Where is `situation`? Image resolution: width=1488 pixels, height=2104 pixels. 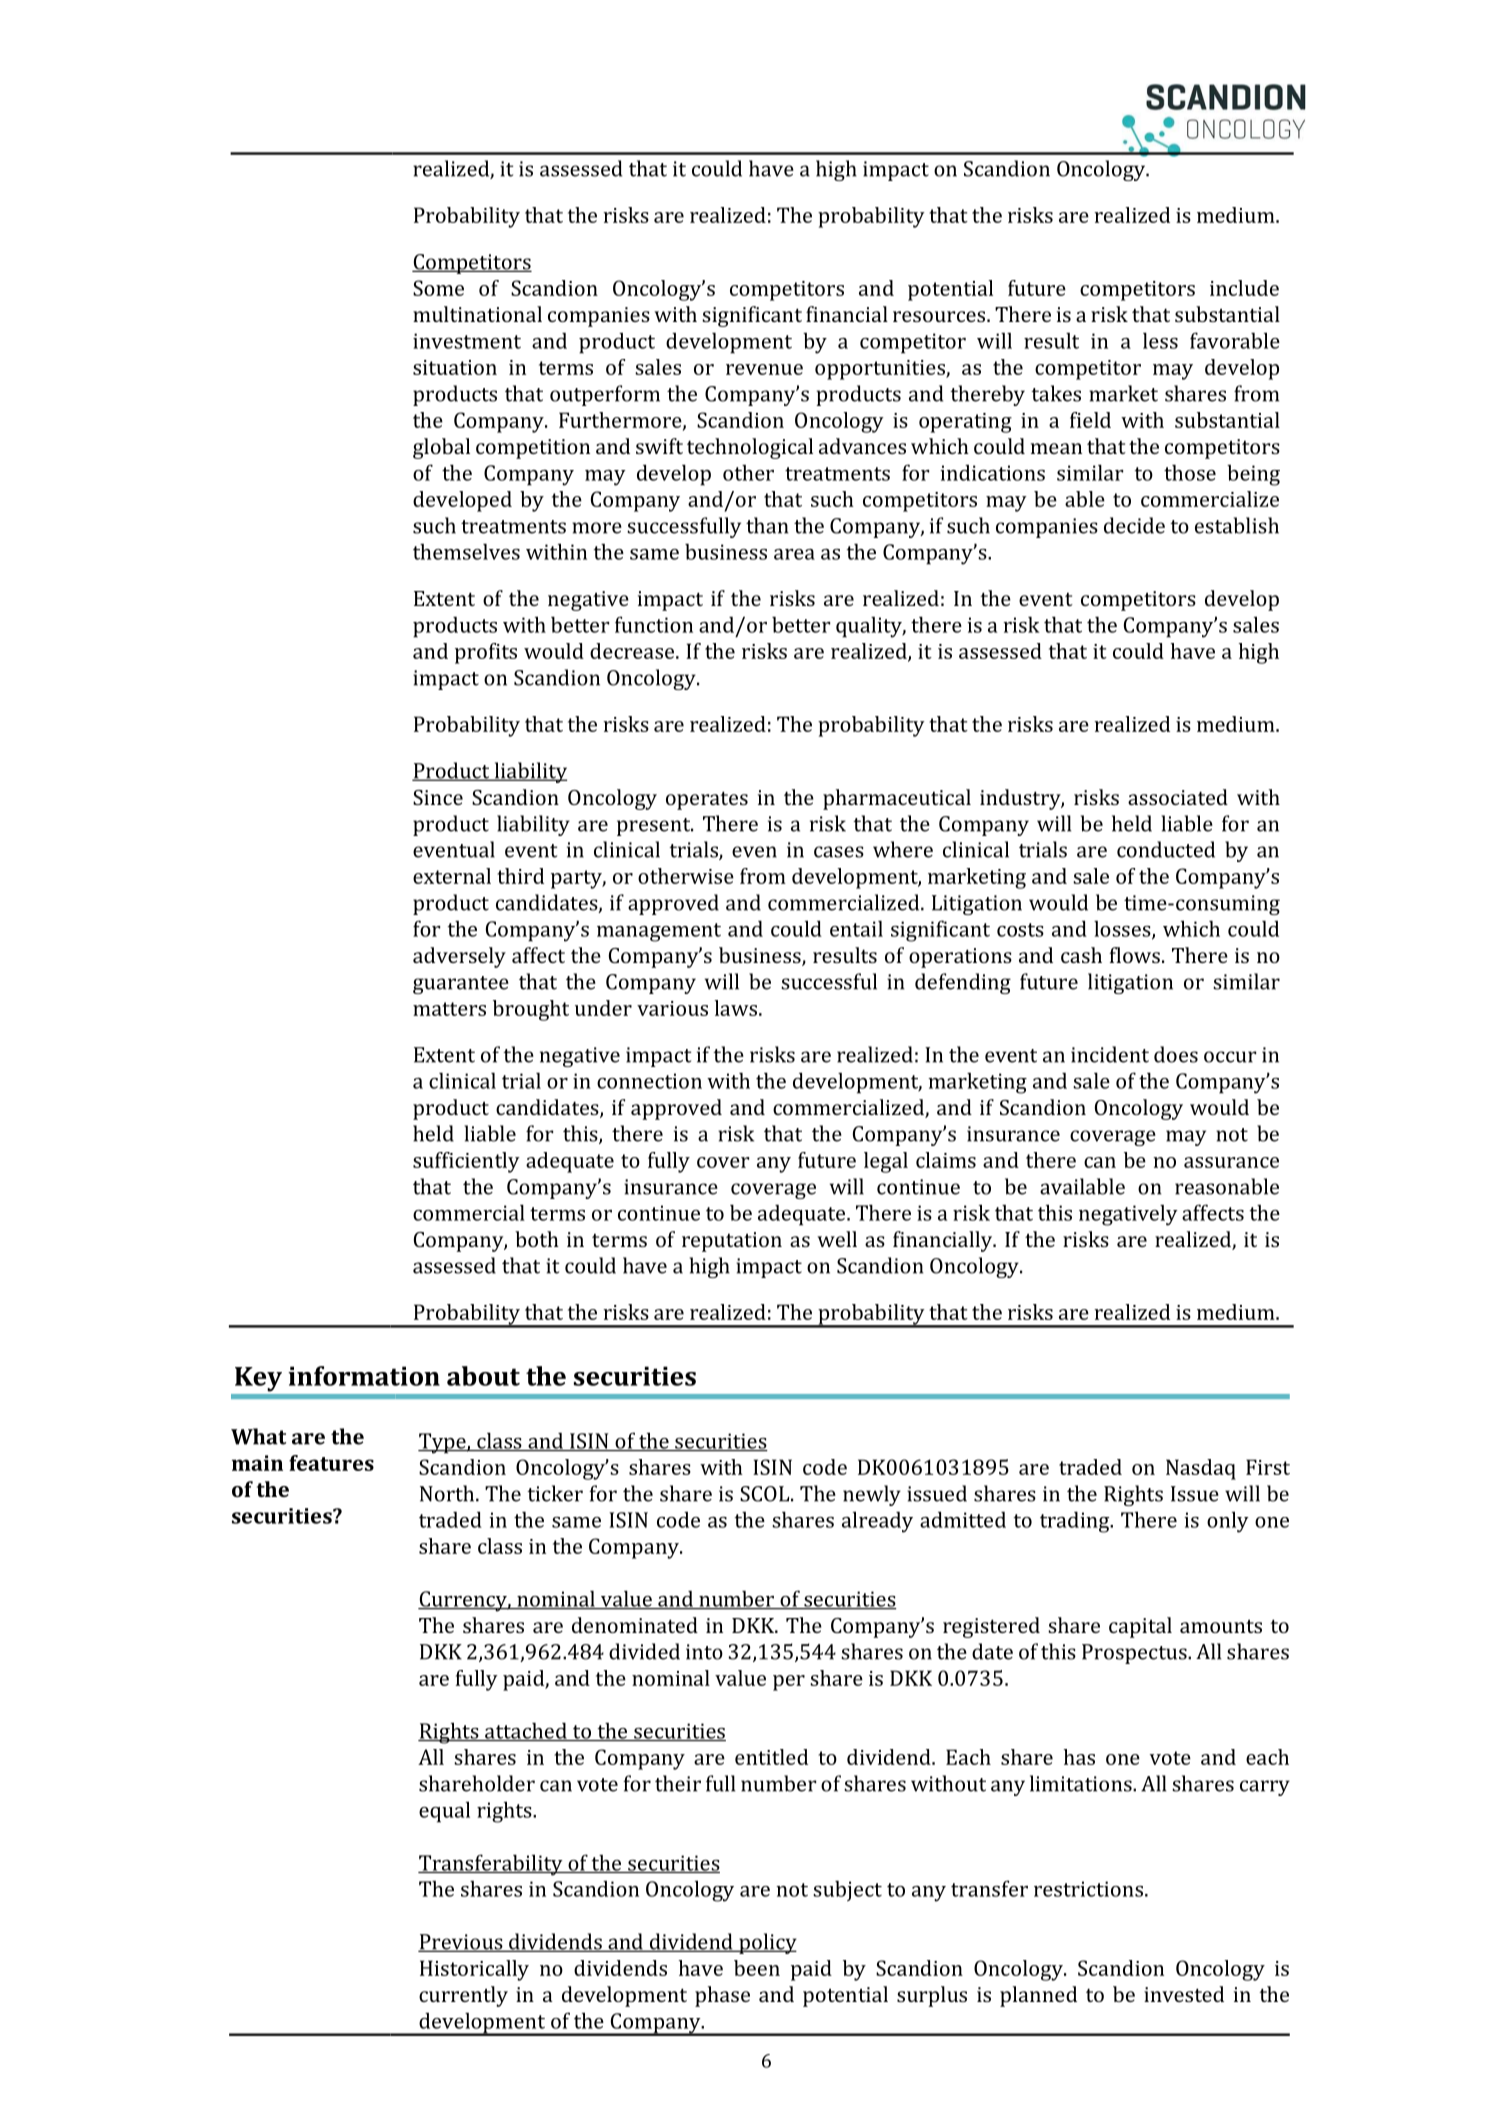 situation is located at coordinates (455, 367).
